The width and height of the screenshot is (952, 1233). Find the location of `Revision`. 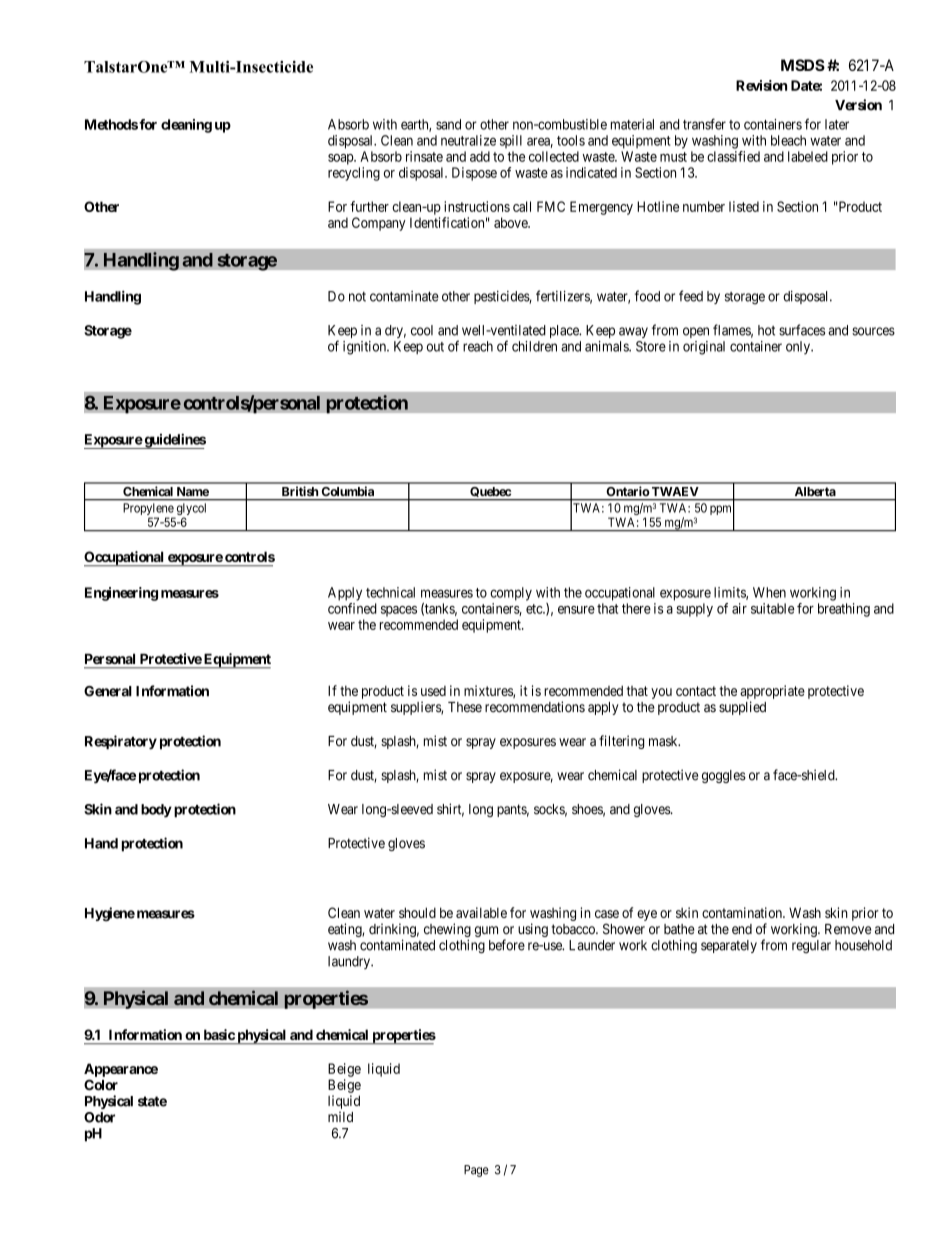

Revision is located at coordinates (761, 85).
